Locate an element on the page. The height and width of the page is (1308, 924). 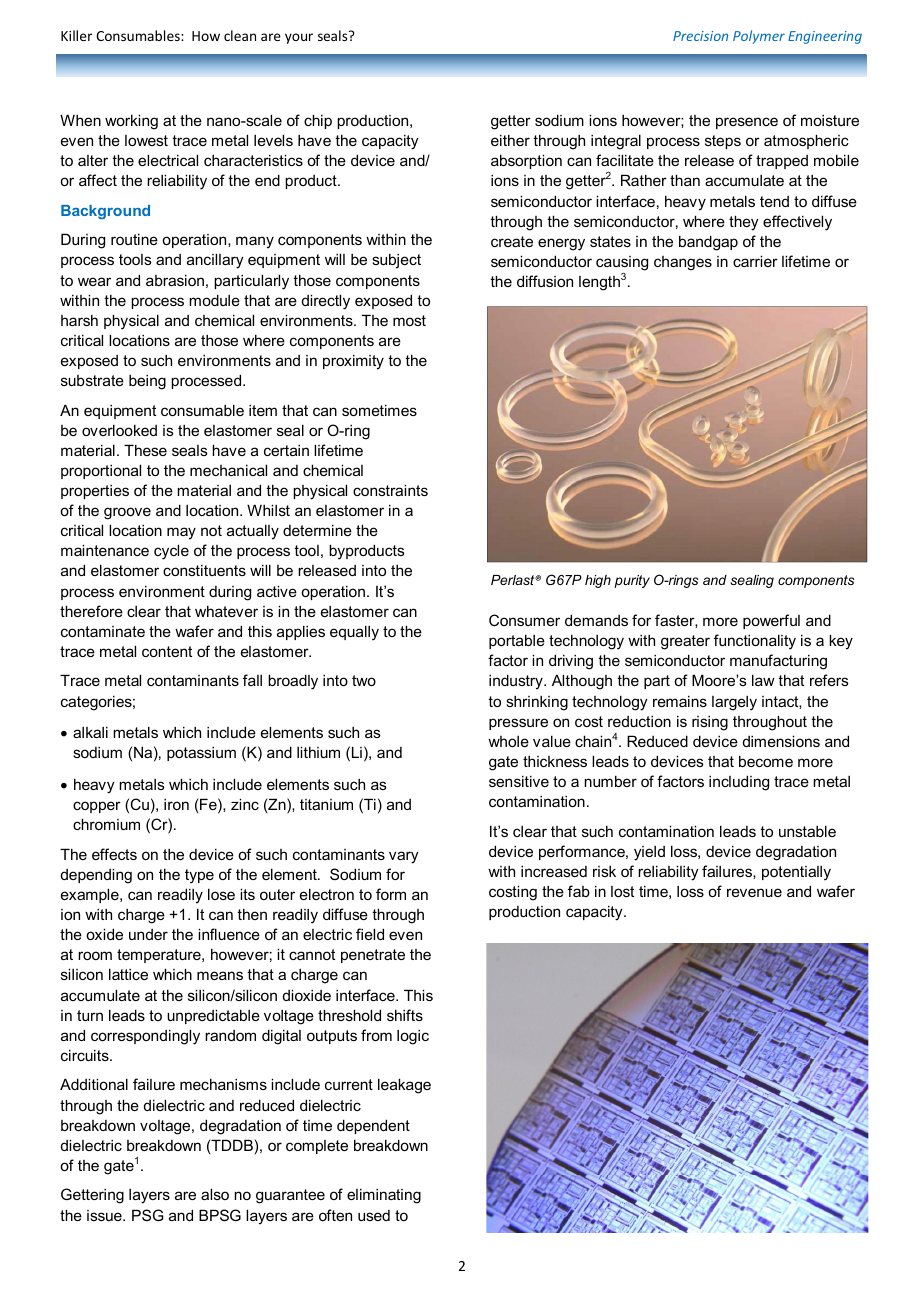
also is located at coordinates (215, 1194).
